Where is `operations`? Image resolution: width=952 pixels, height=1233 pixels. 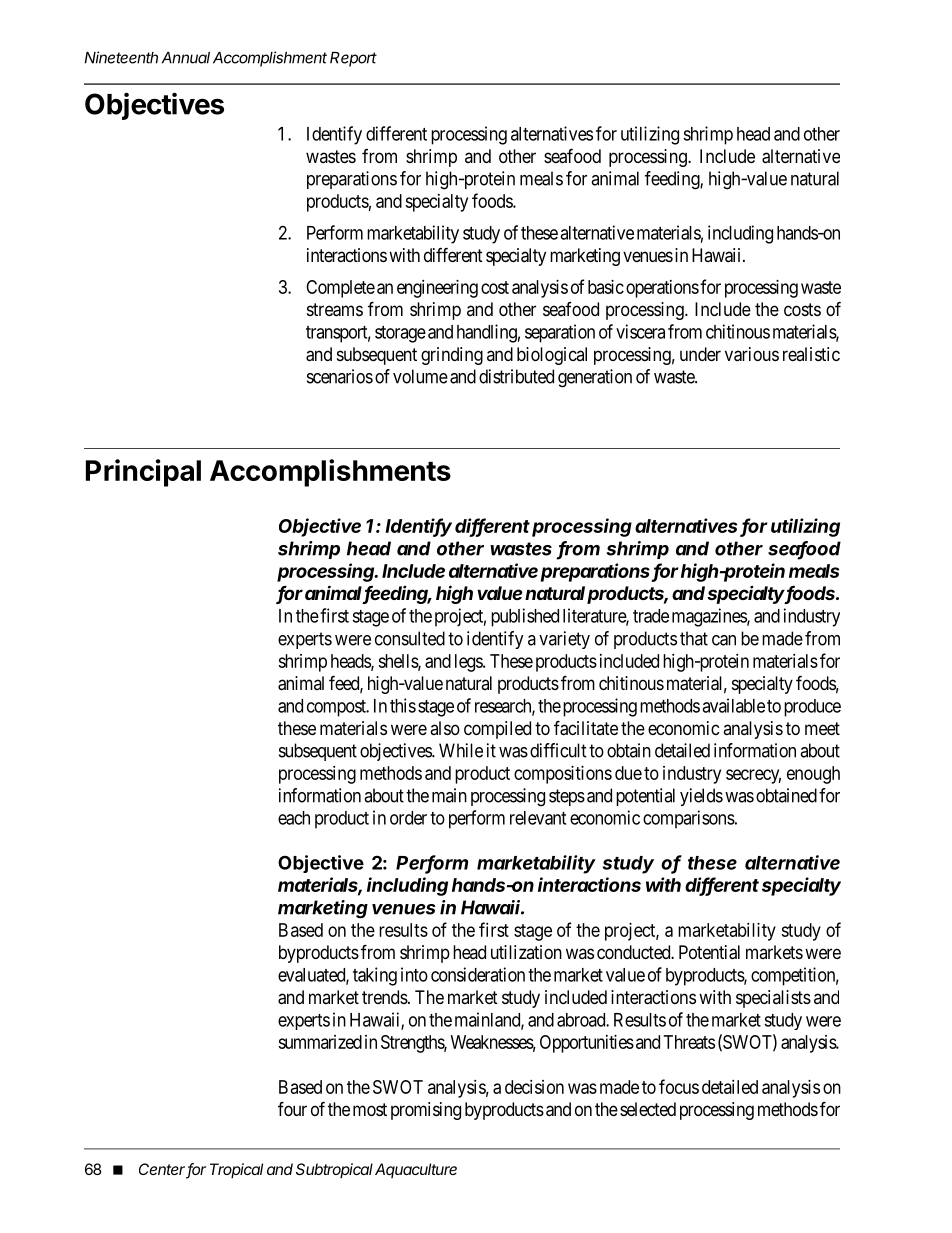 operations is located at coordinates (662, 289).
